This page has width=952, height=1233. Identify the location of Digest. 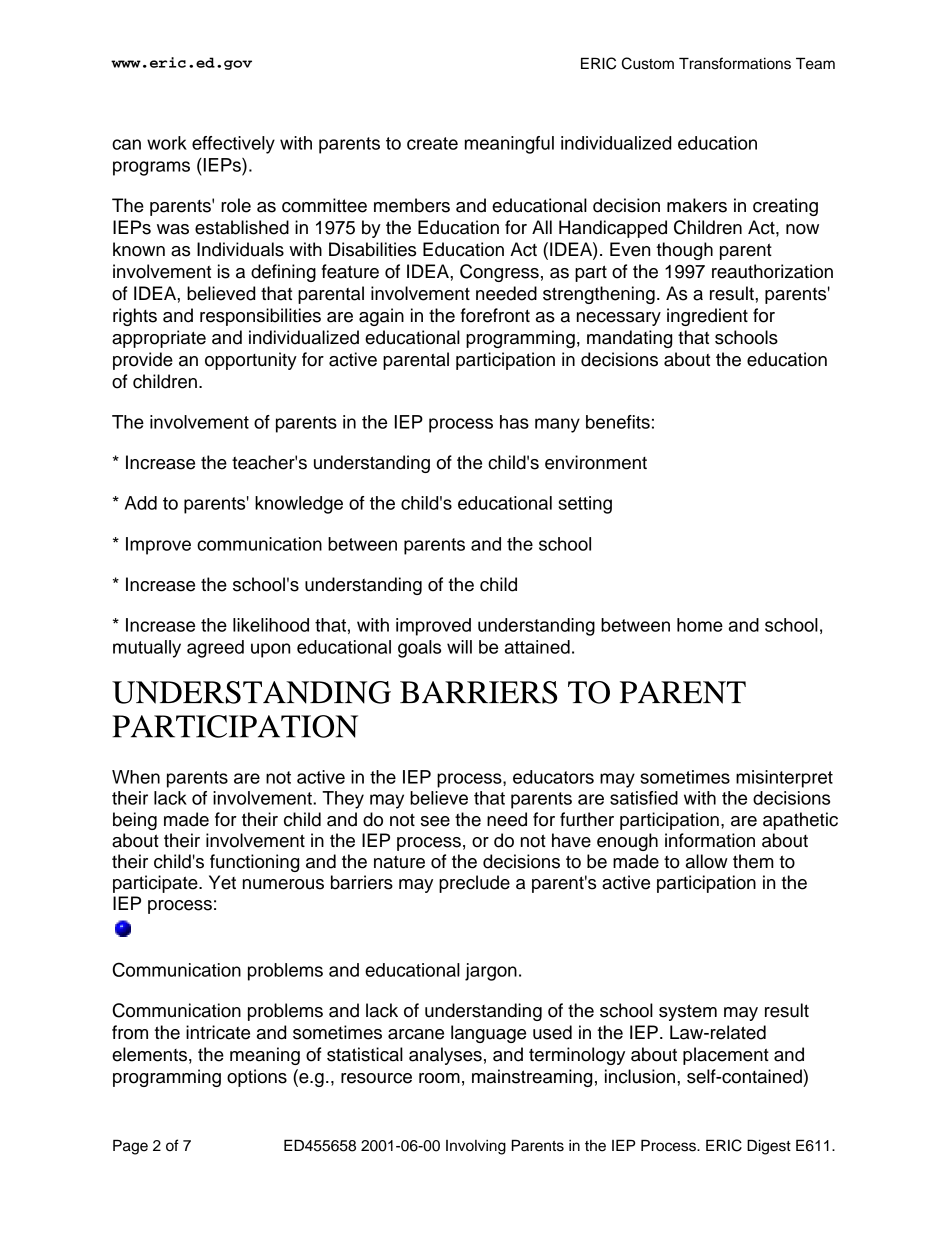
(769, 1147).
